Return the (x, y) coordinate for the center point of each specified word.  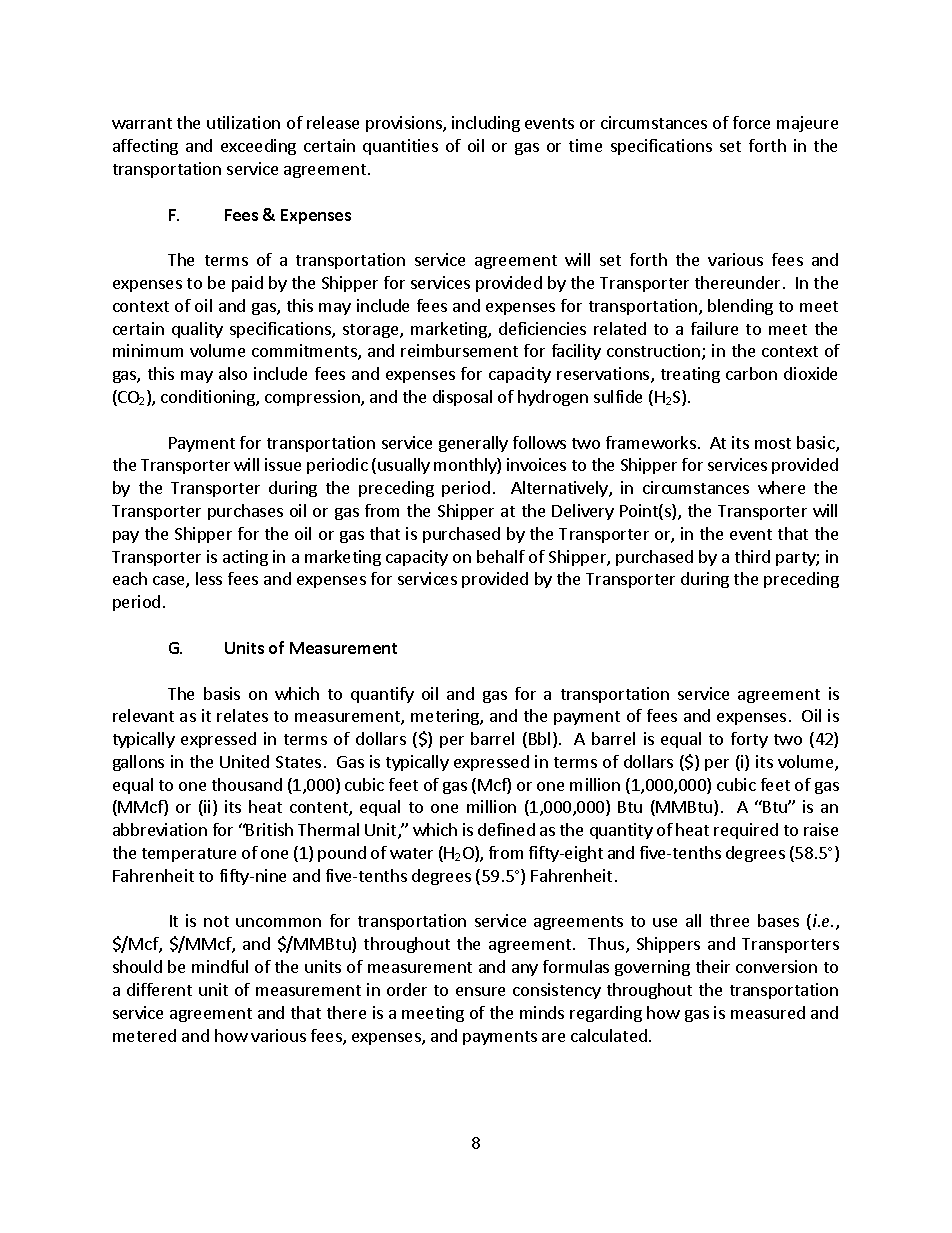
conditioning (209, 398)
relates (242, 715)
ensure (480, 991)
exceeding (258, 147)
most (773, 443)
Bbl (539, 738)
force (751, 122)
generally (473, 444)
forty (749, 740)
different (159, 989)
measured (768, 1012)
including (486, 124)
